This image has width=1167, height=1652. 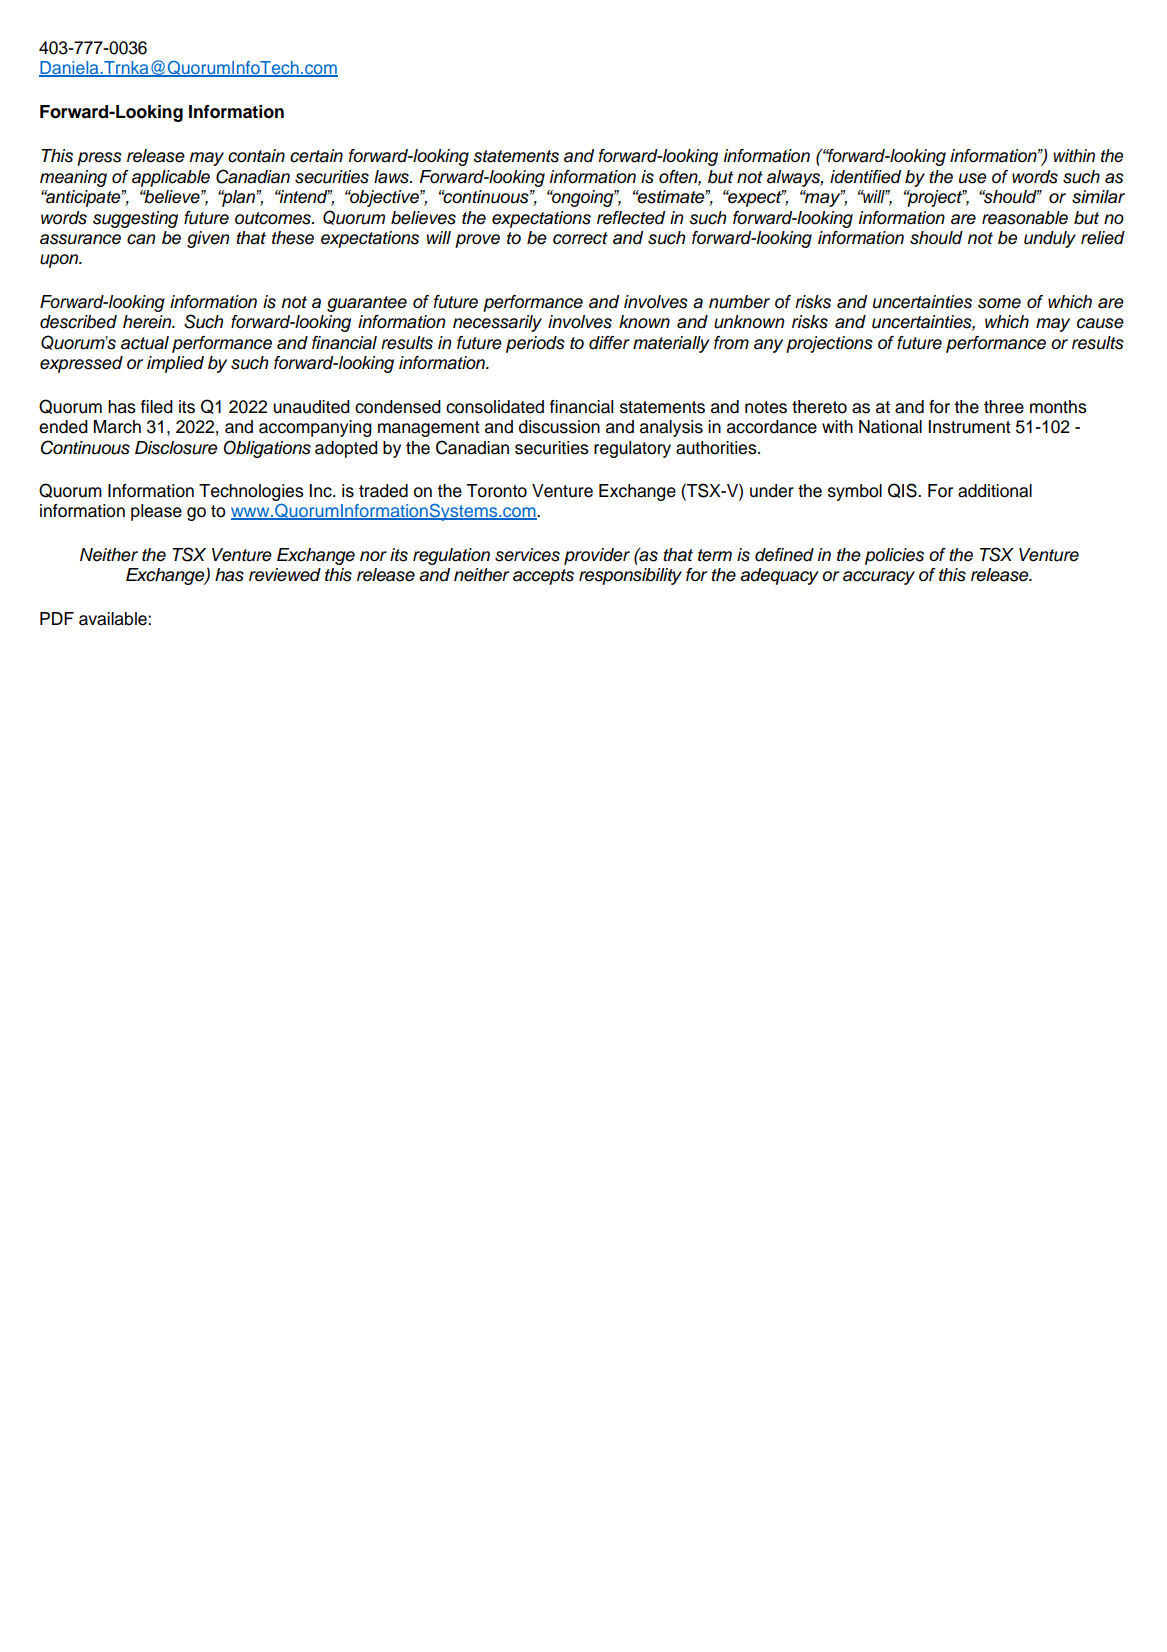 I want to click on PDF, so click(x=57, y=618).
